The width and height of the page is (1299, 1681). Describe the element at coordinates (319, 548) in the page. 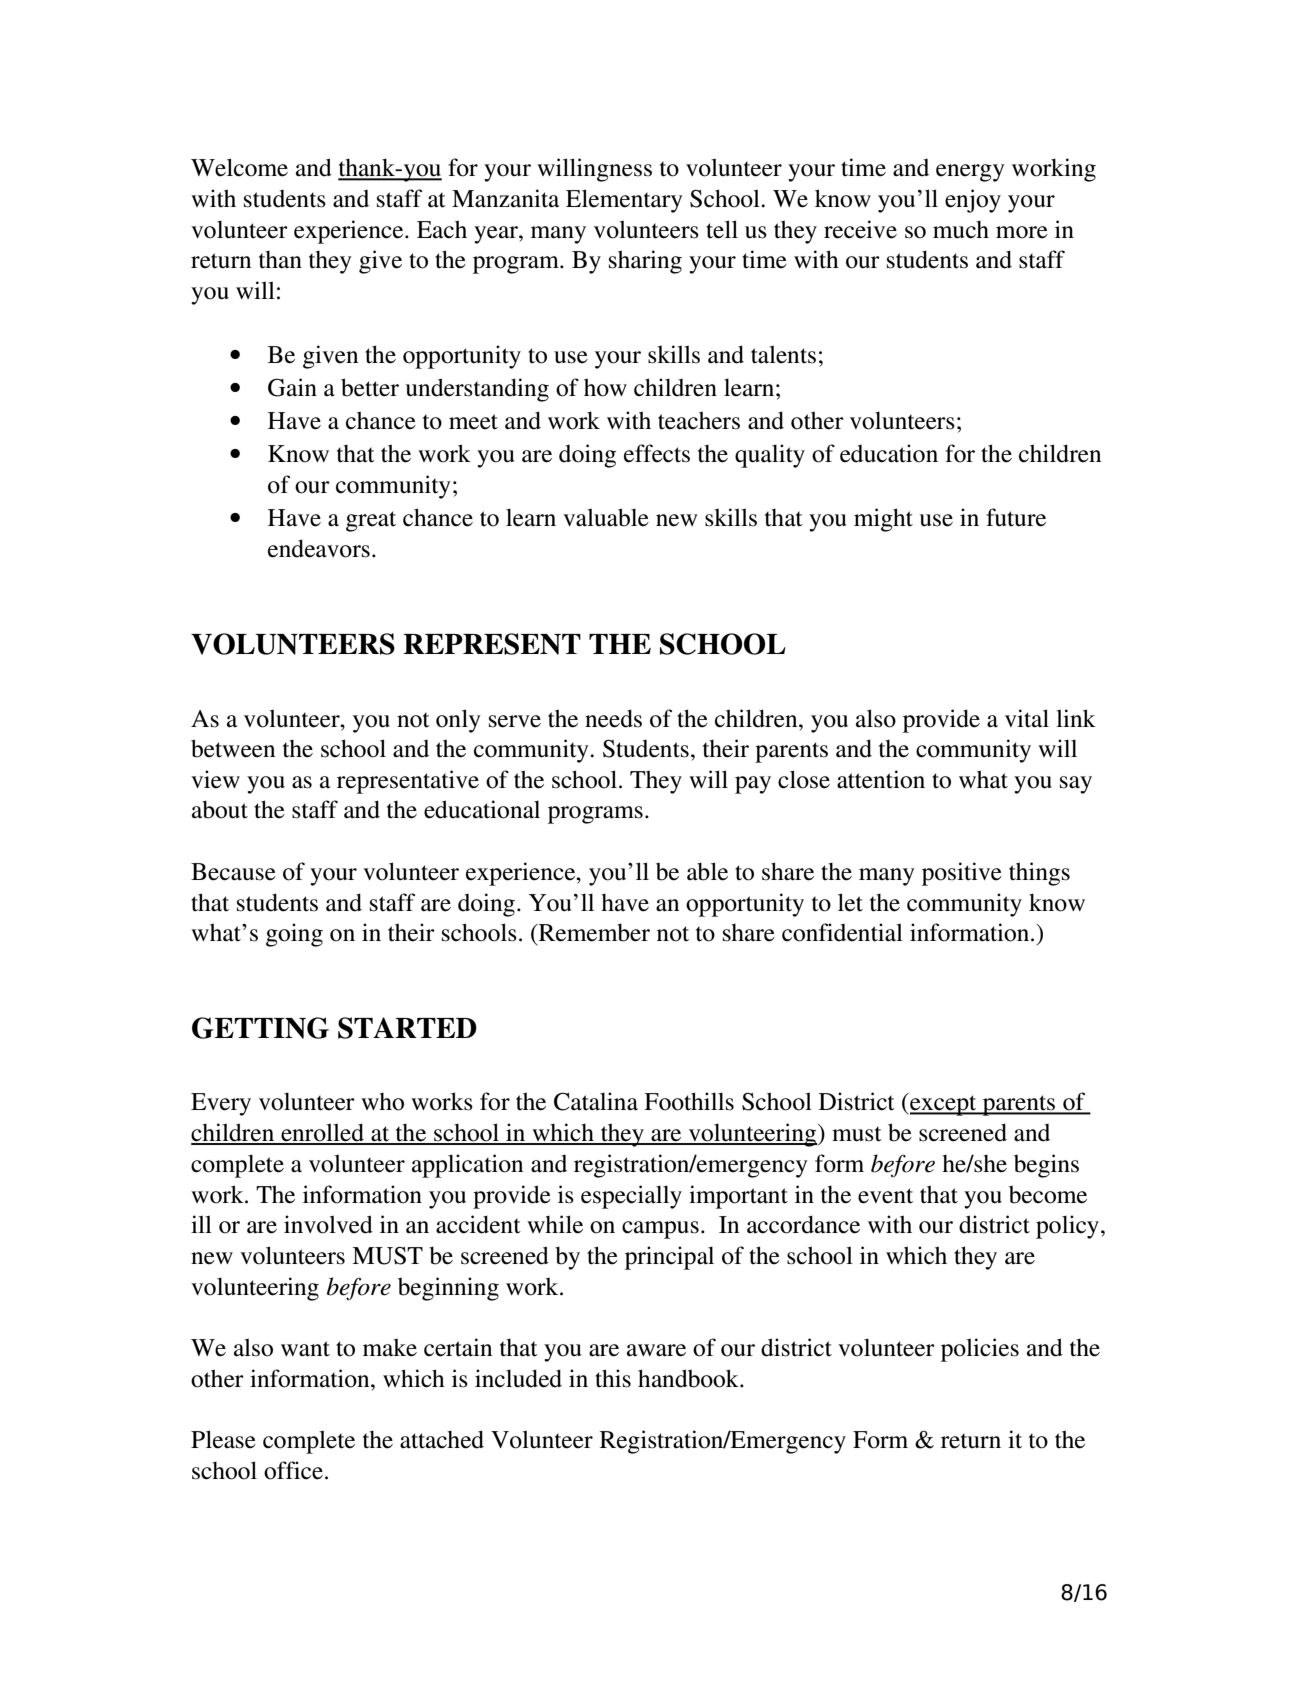

I see `endeavors` at that location.
